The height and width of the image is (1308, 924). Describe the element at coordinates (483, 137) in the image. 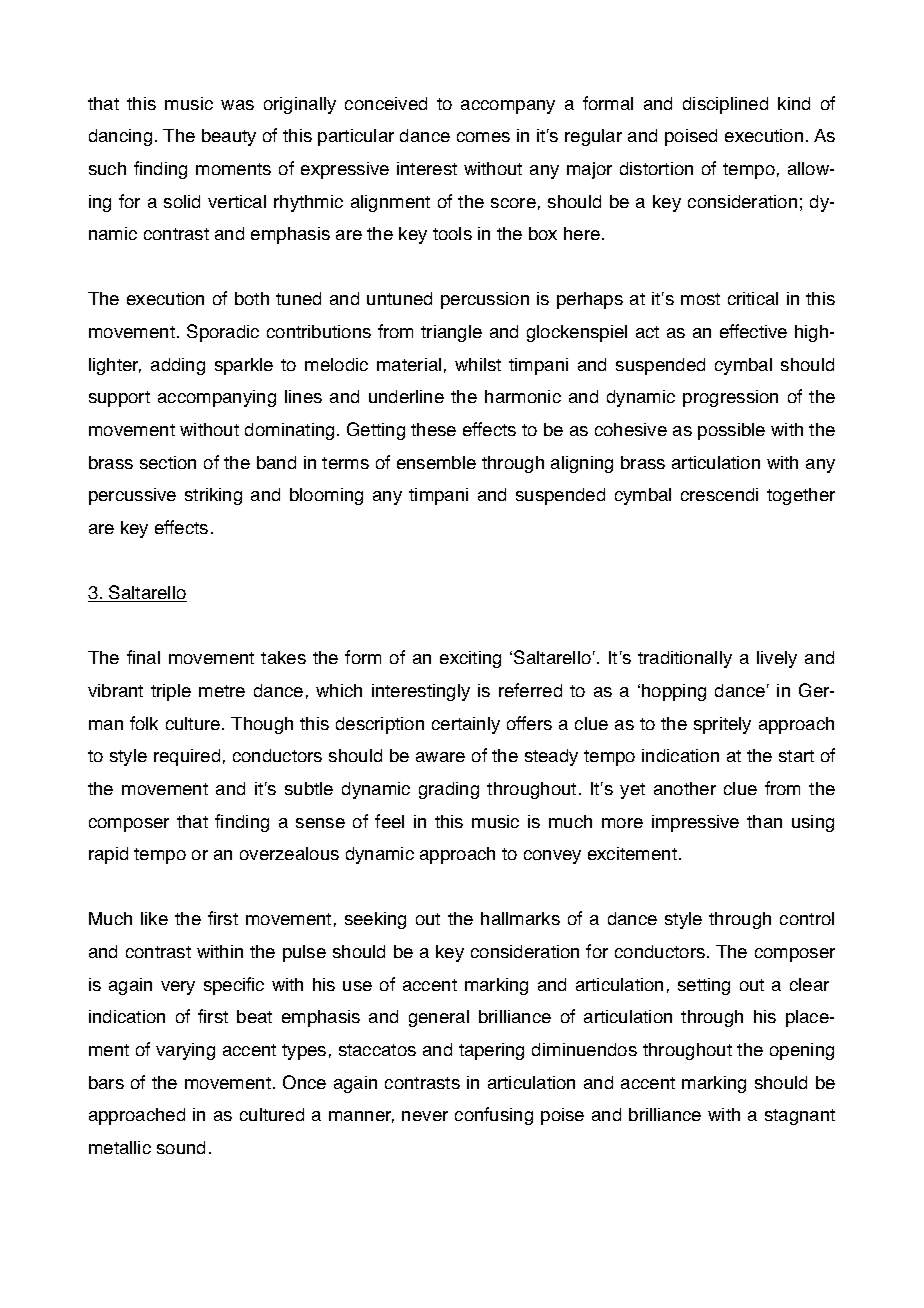

I see `comes` at that location.
